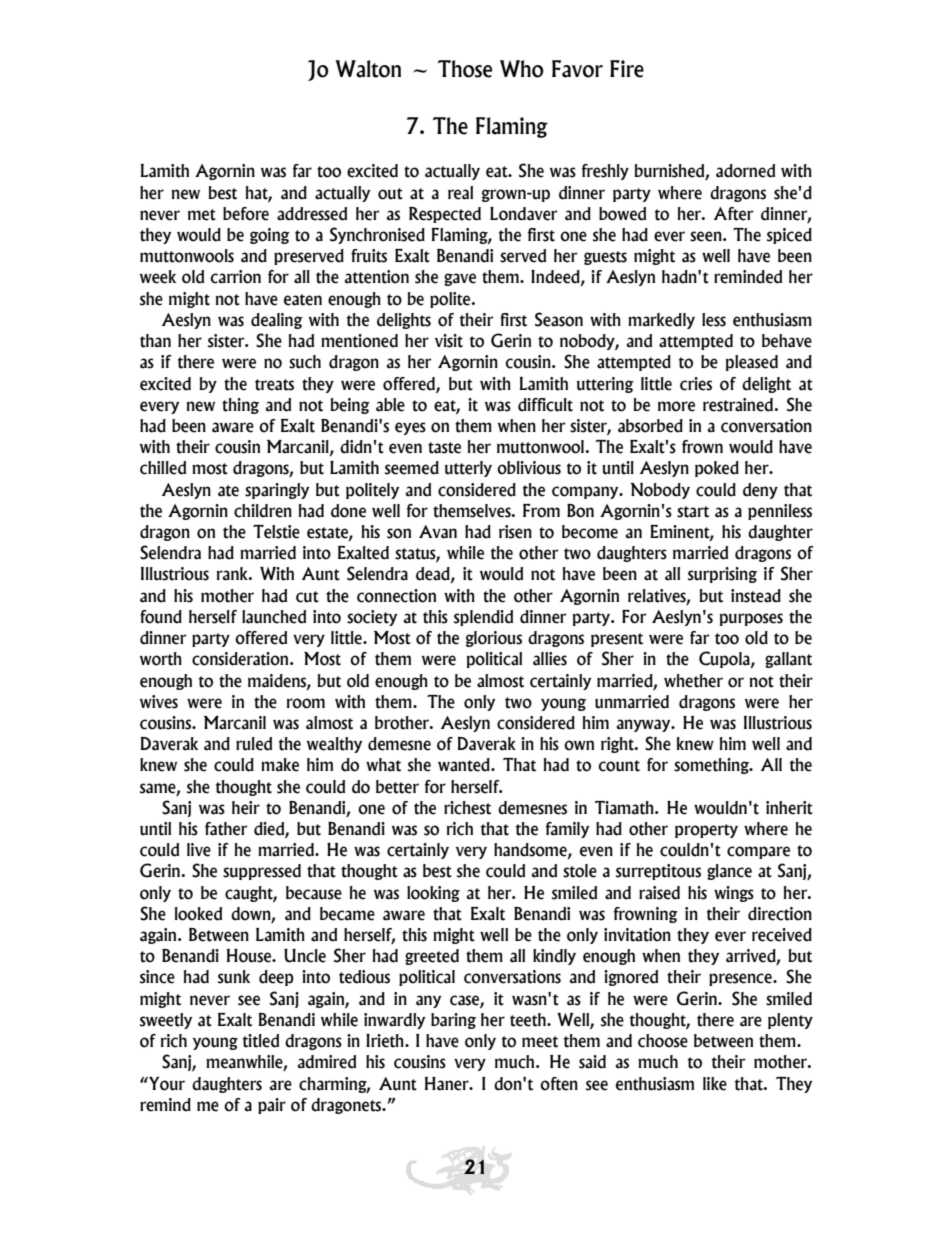 This image has width=952, height=1233. Describe the element at coordinates (745, 171) in the image. I see `adorned` at that location.
